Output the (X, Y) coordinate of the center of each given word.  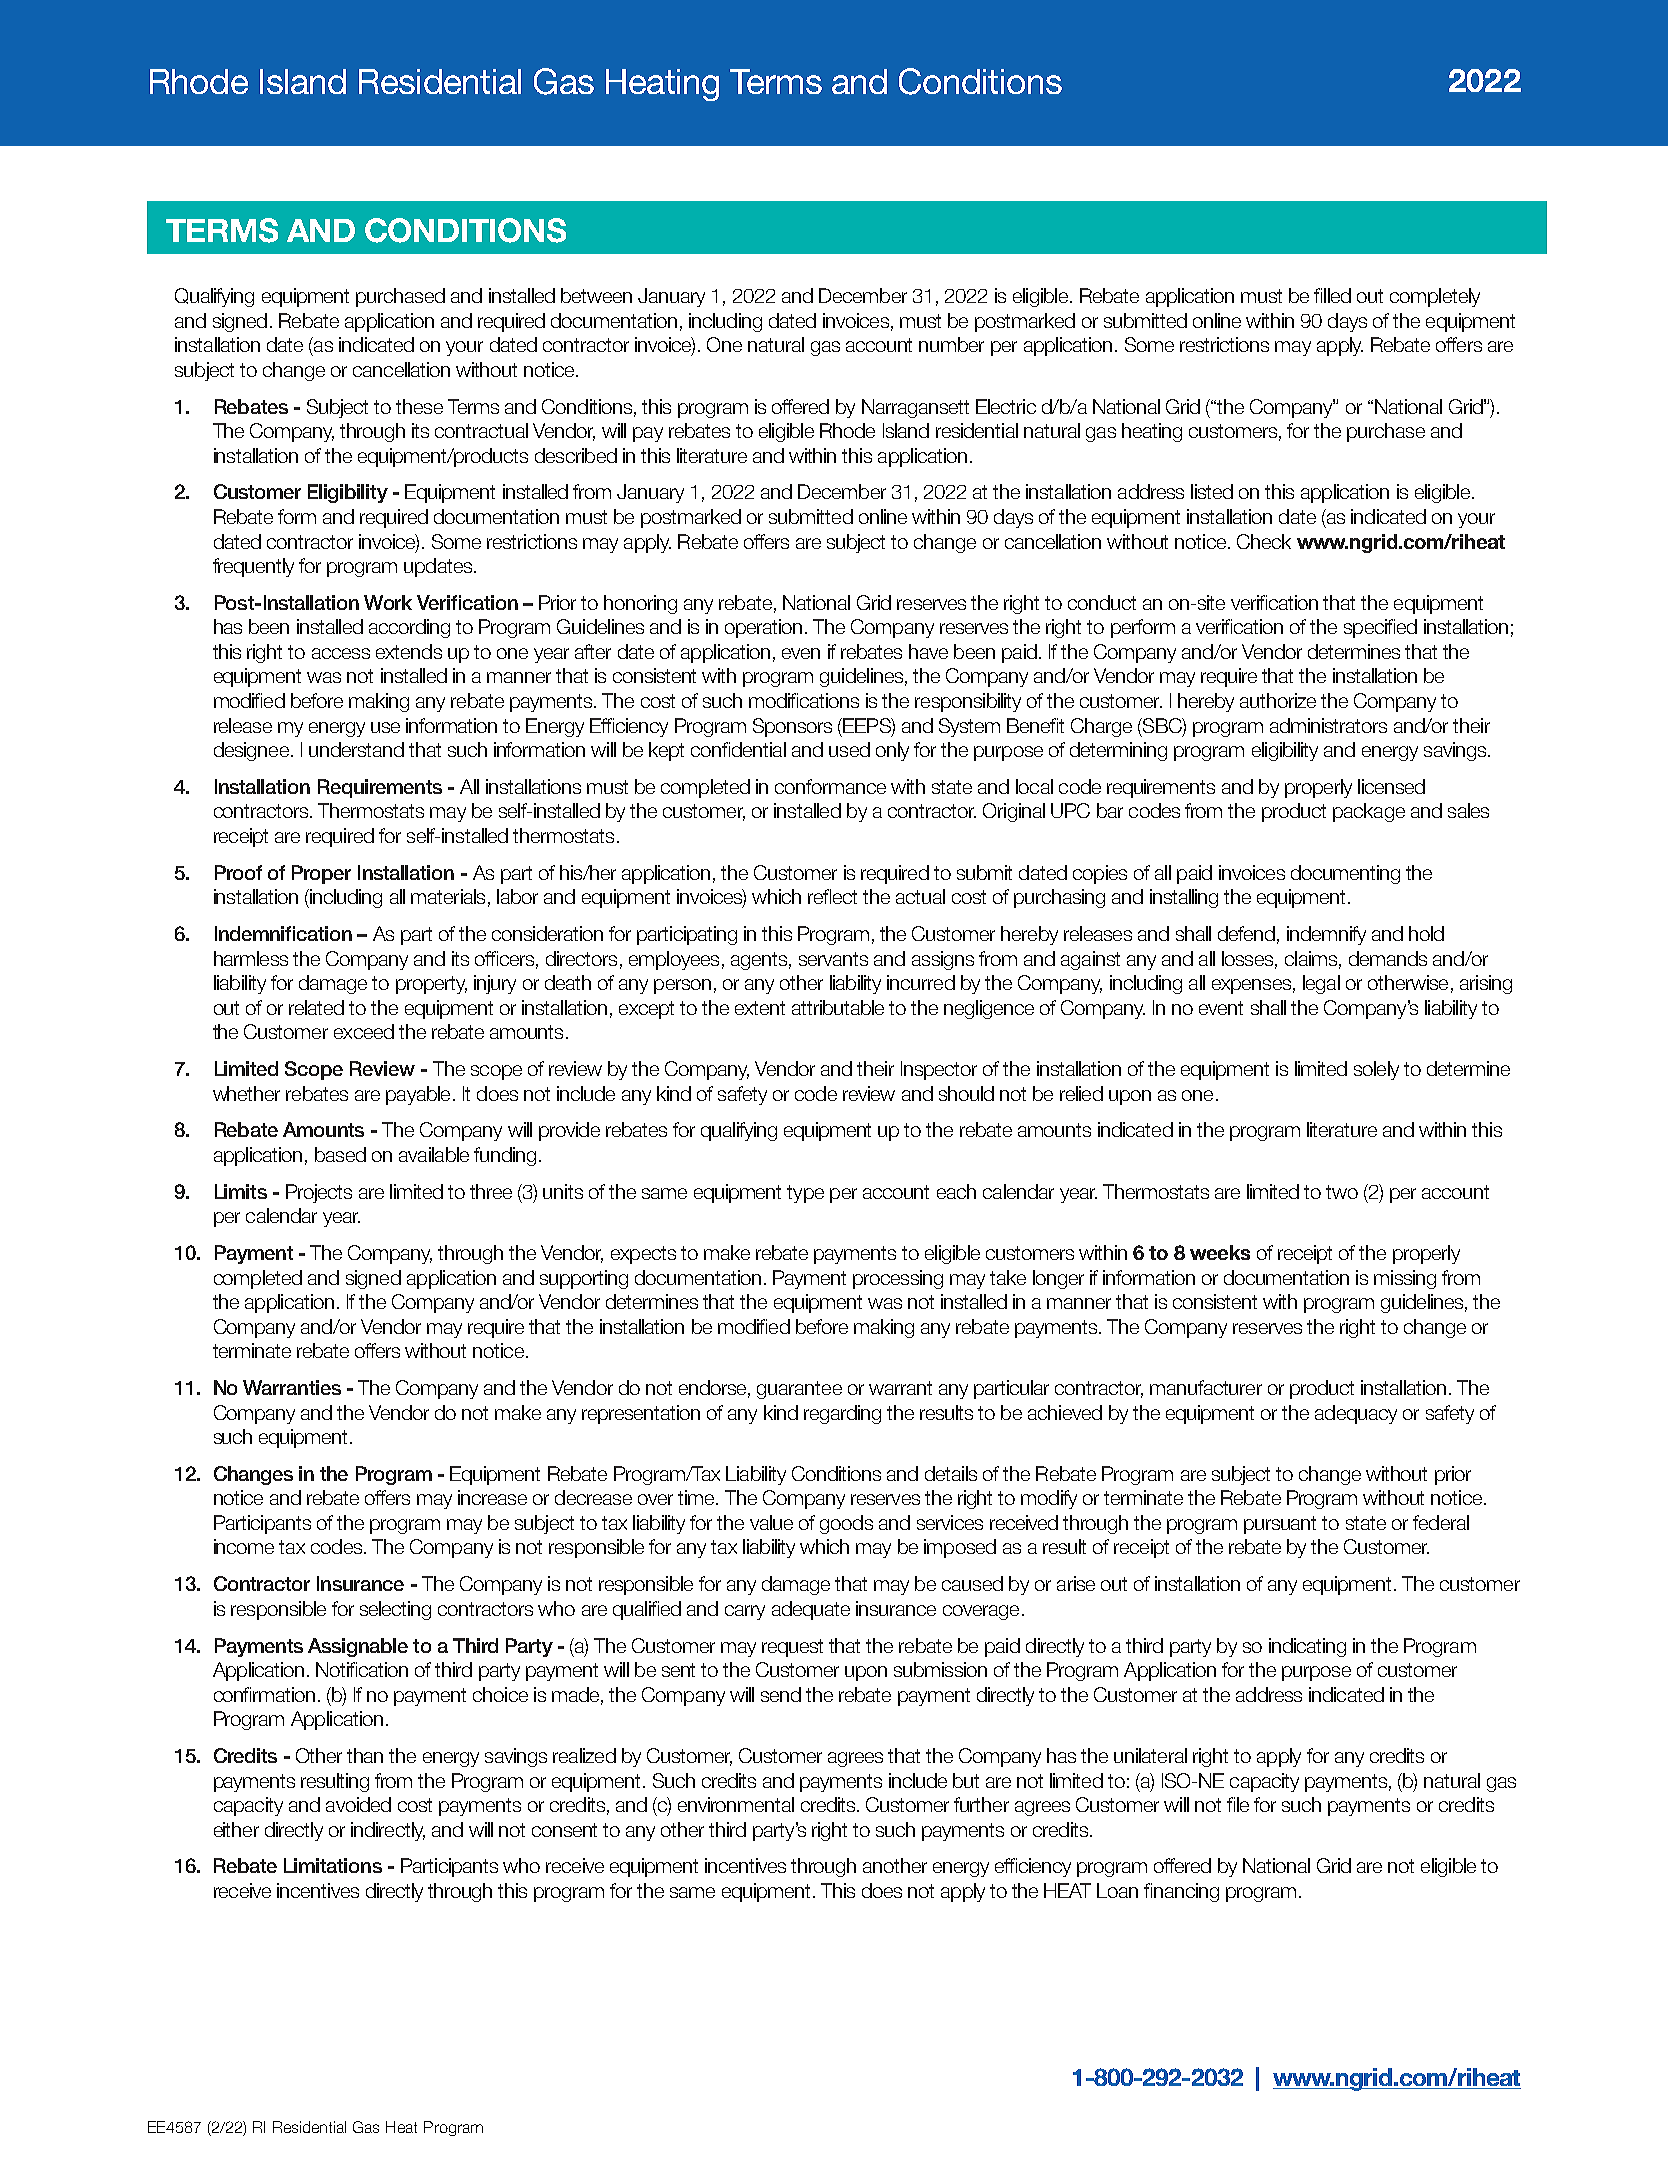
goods (846, 1524)
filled (1332, 295)
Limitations (333, 1865)
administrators (1328, 725)
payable (418, 1095)
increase (492, 1497)
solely (1376, 1070)
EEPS (868, 726)
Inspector (939, 1070)
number (951, 344)
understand (356, 749)
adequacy (1356, 1414)
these (419, 406)
